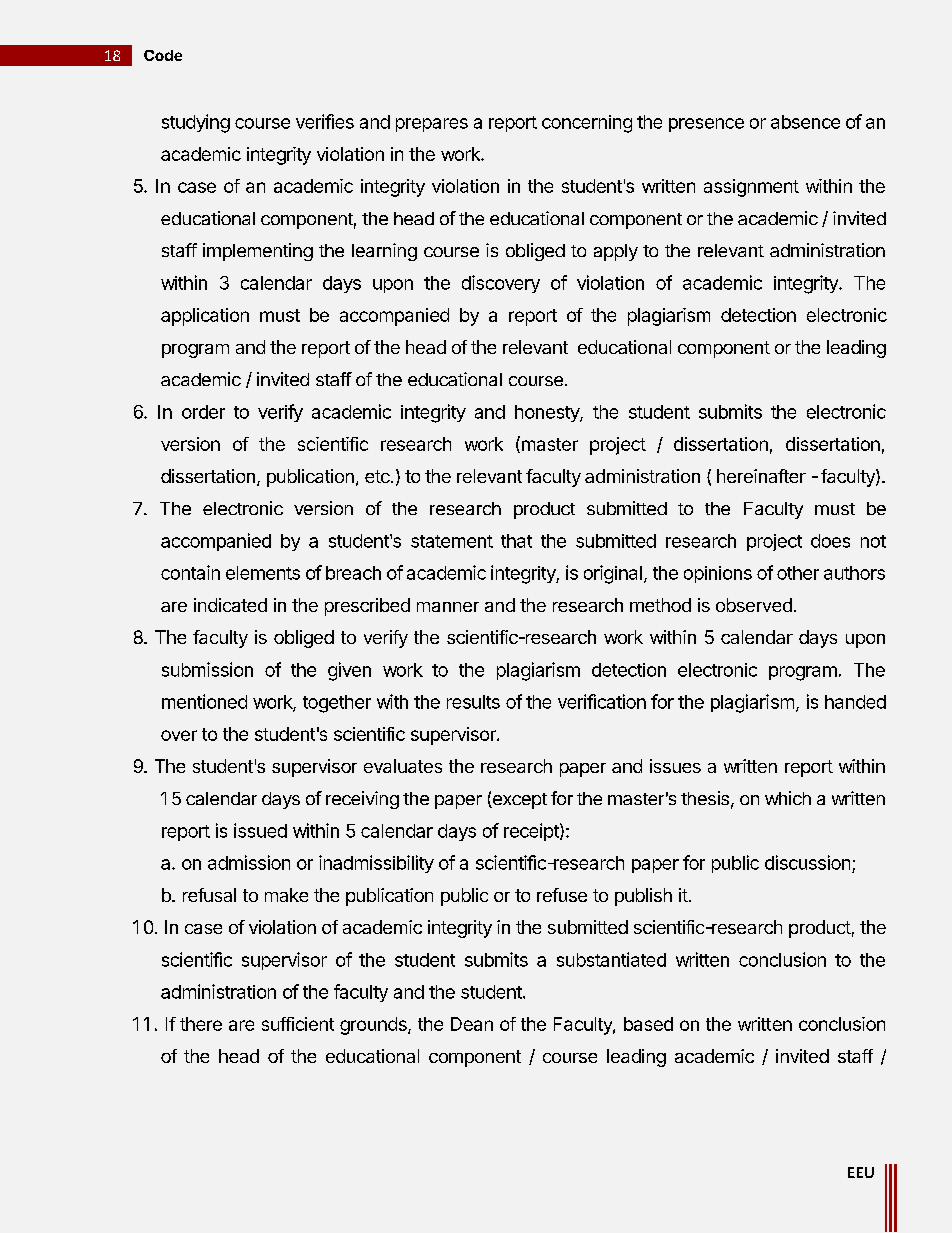 This document has height=1233, width=952. I want to click on which, so click(788, 798).
